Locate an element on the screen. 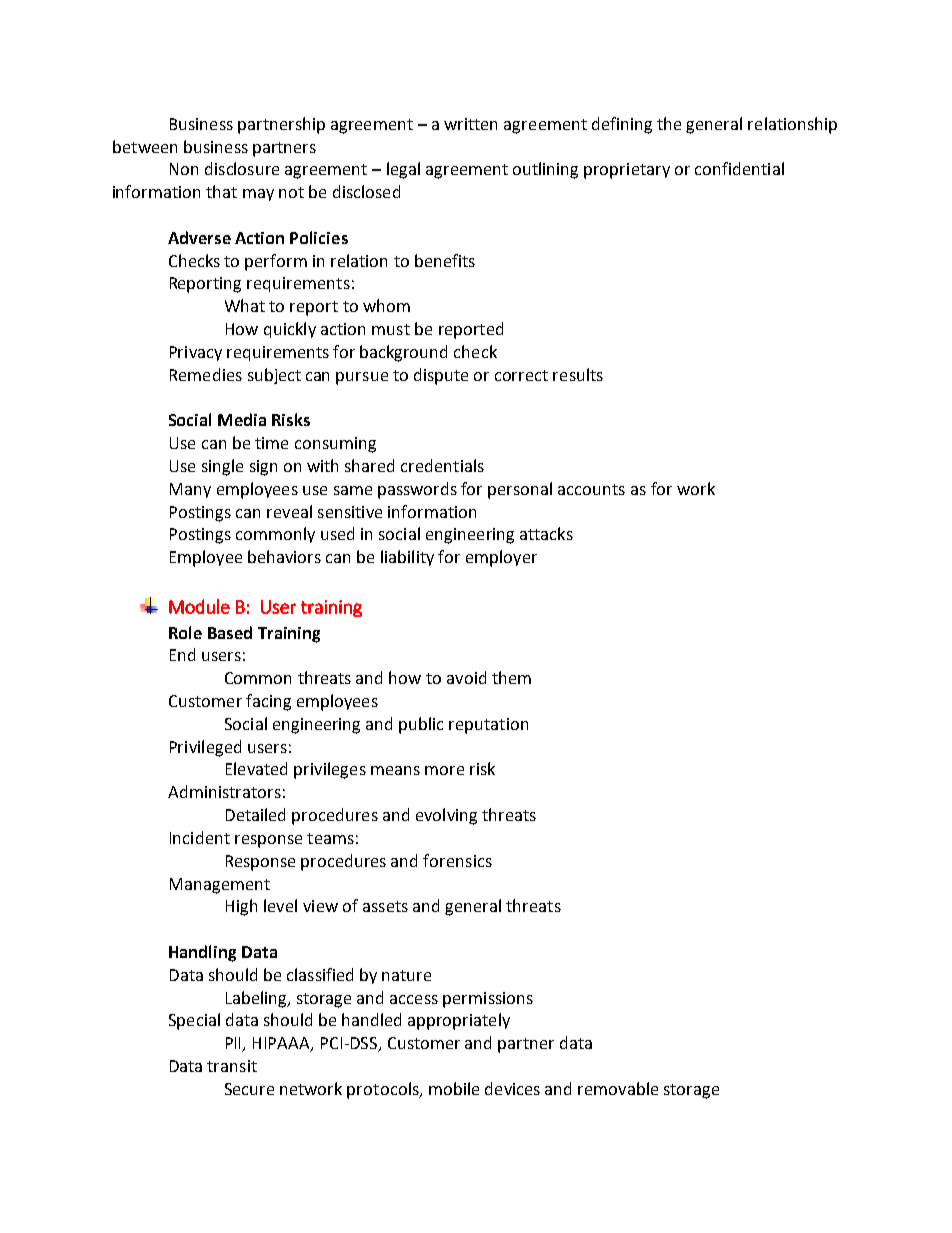 The image size is (952, 1233). mobile is located at coordinates (454, 1088).
